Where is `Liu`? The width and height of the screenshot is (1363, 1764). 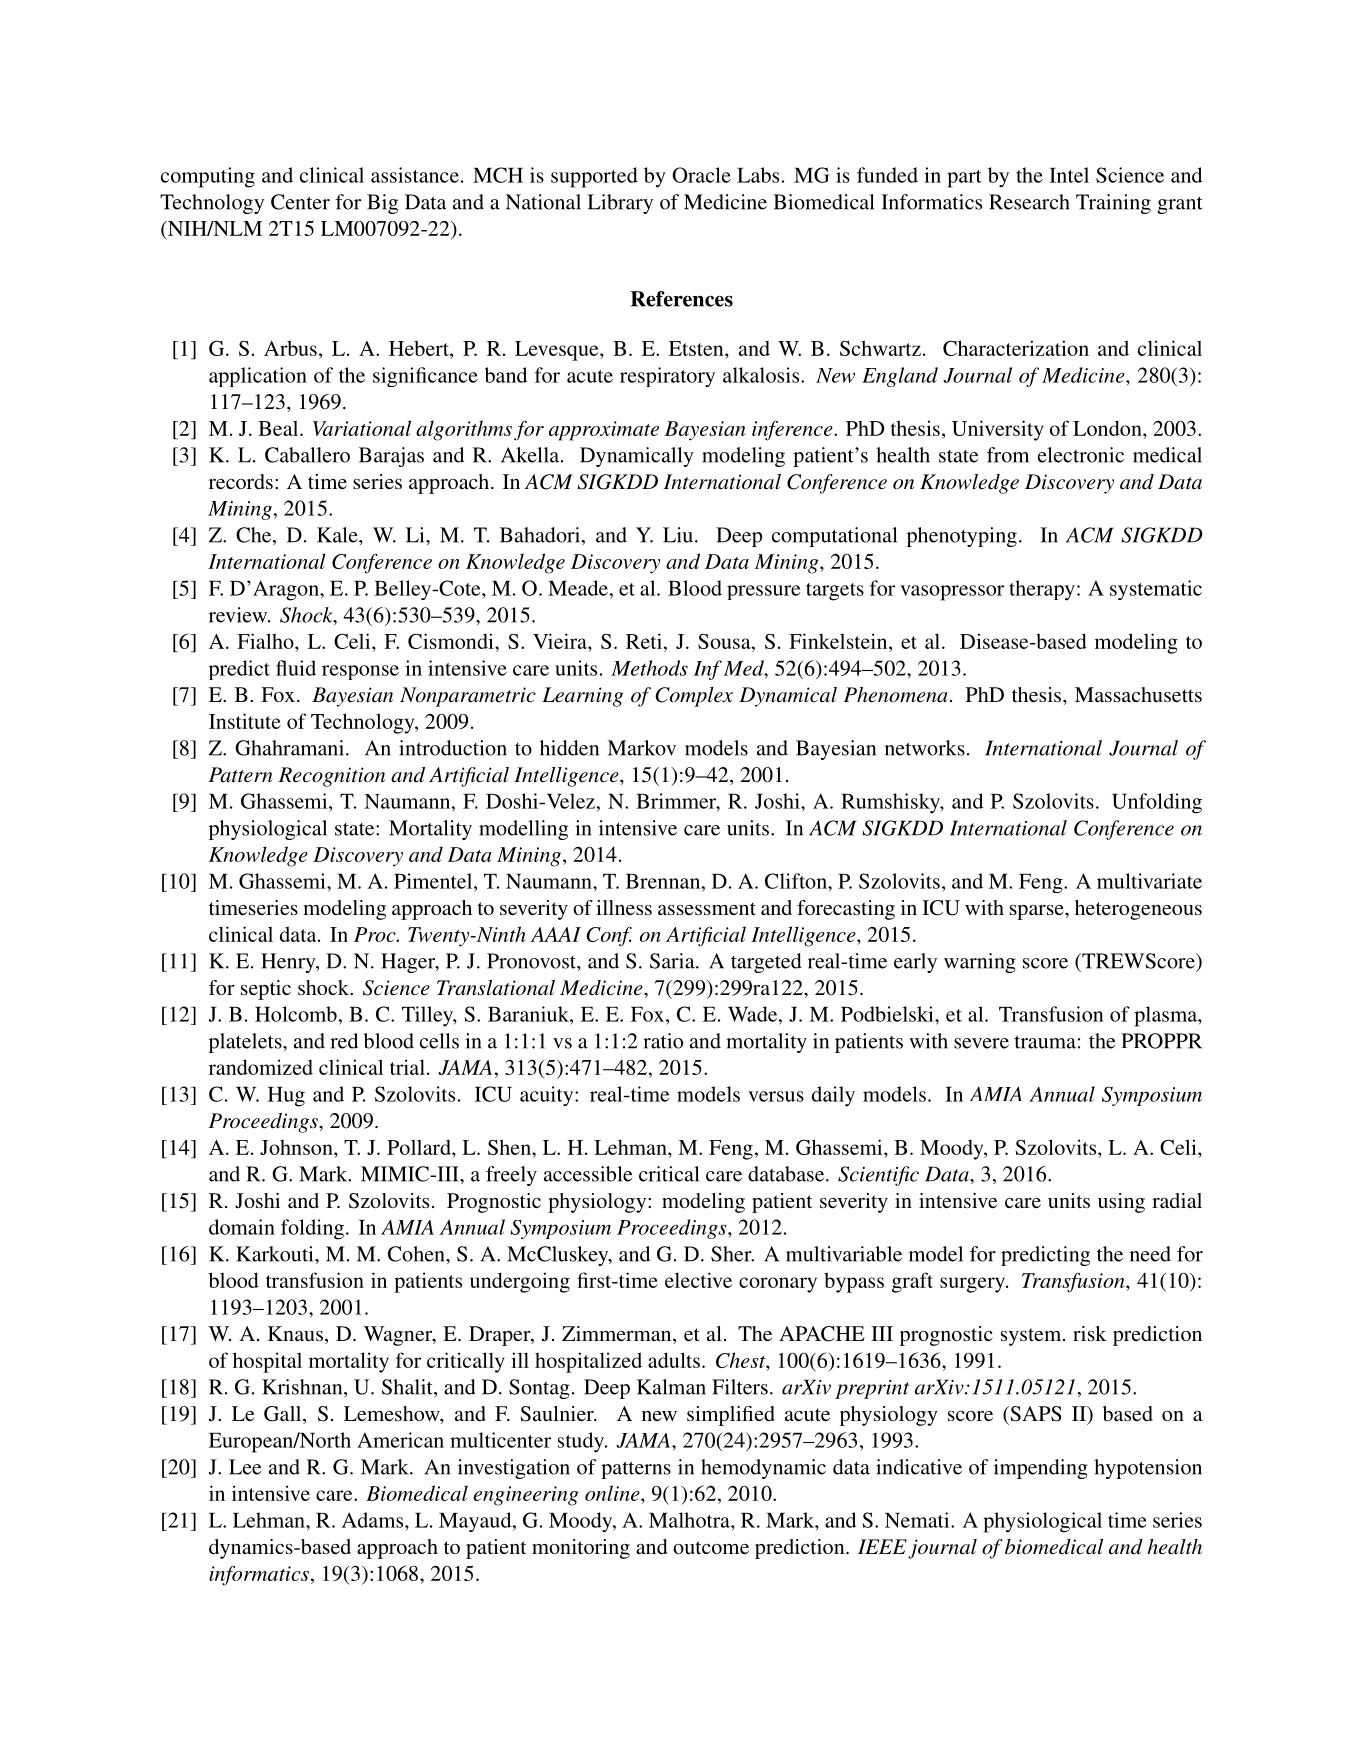
Liu is located at coordinates (678, 535).
